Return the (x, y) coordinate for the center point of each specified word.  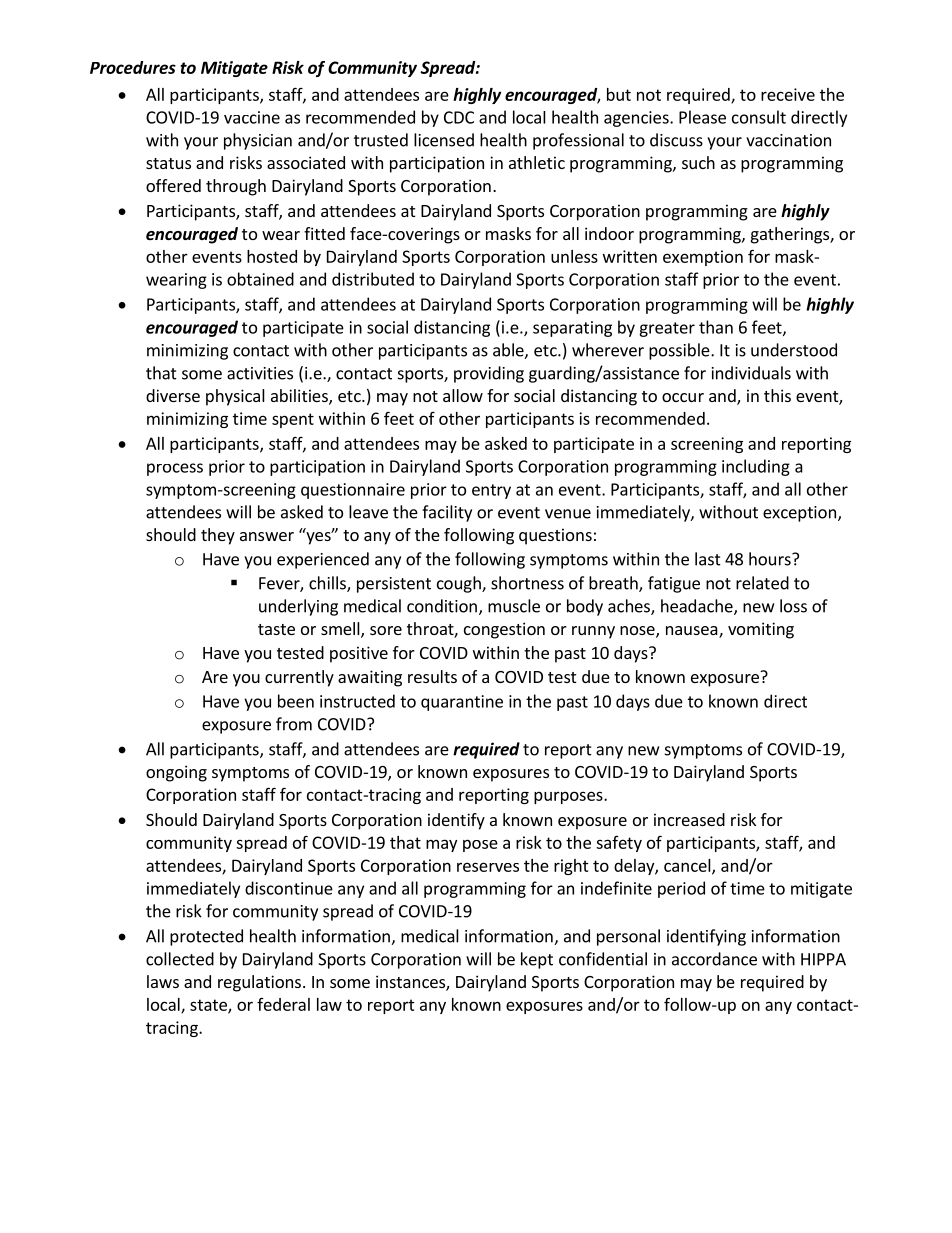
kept (537, 960)
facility (447, 513)
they (218, 536)
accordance (714, 959)
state (209, 1006)
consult (759, 117)
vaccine (252, 117)
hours (771, 559)
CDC (459, 117)
